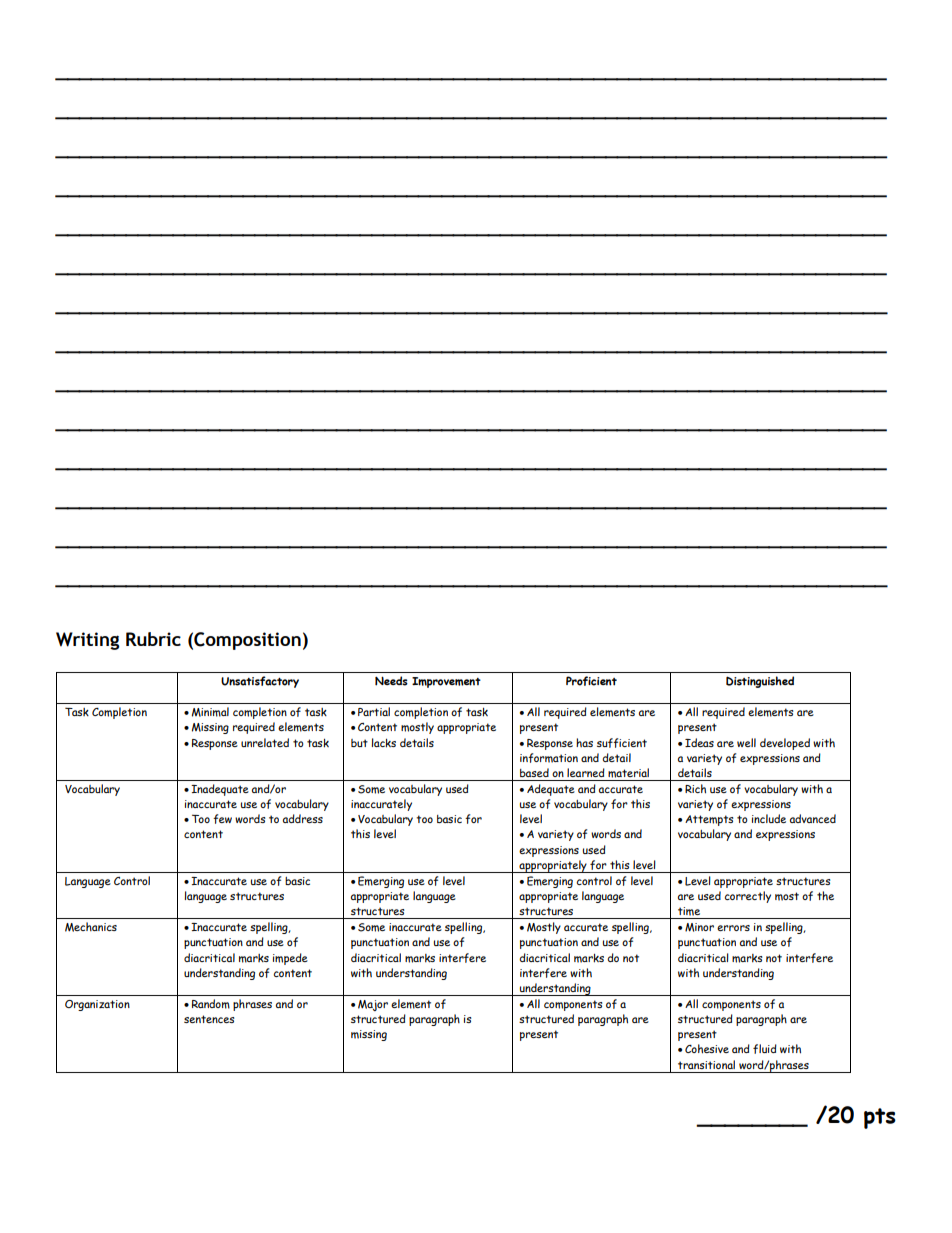 The width and height of the page is (952, 1233). Describe the element at coordinates (746, 742) in the page. I see `well` at that location.
